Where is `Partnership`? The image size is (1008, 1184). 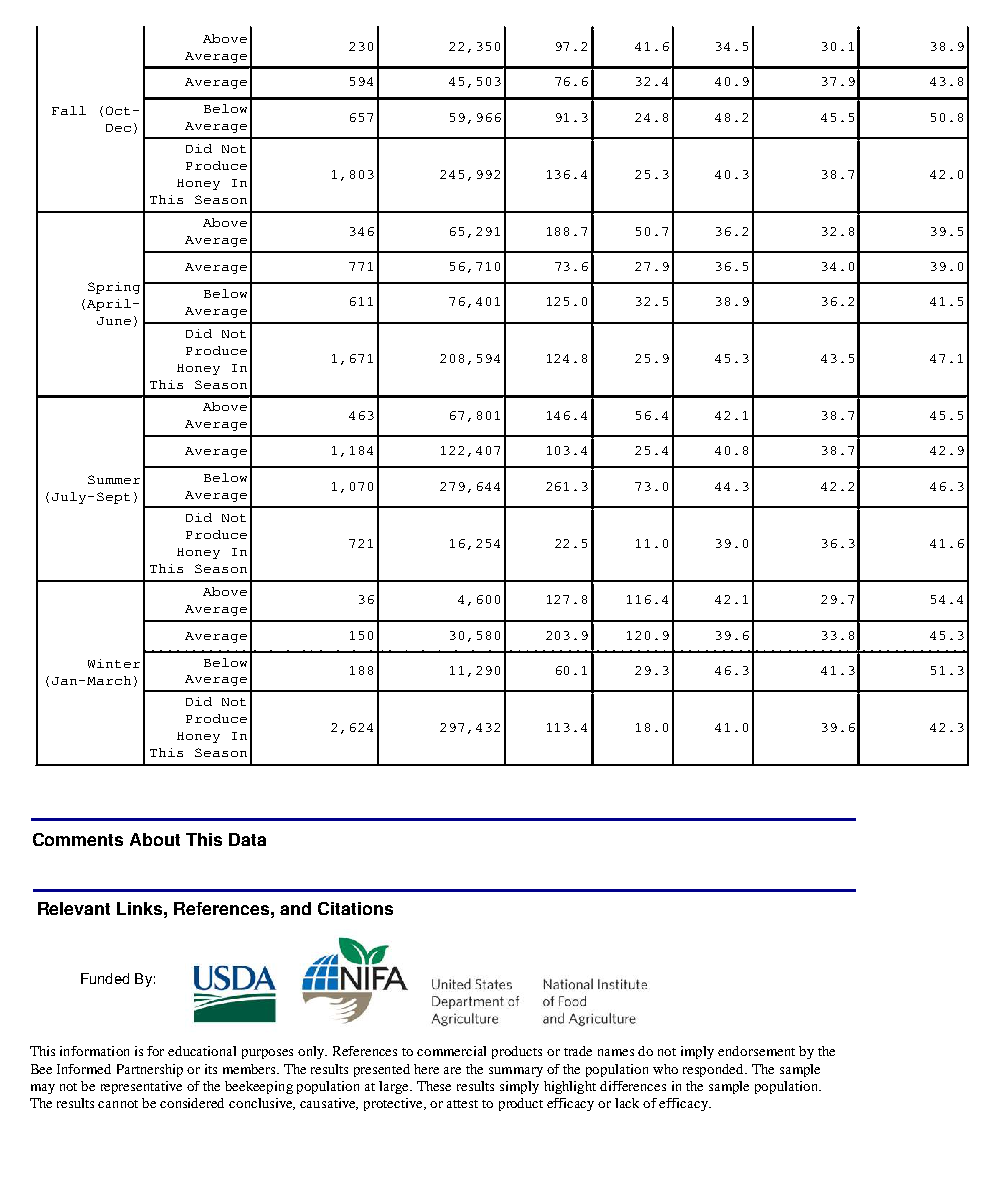 Partnership is located at coordinates (150, 1070).
